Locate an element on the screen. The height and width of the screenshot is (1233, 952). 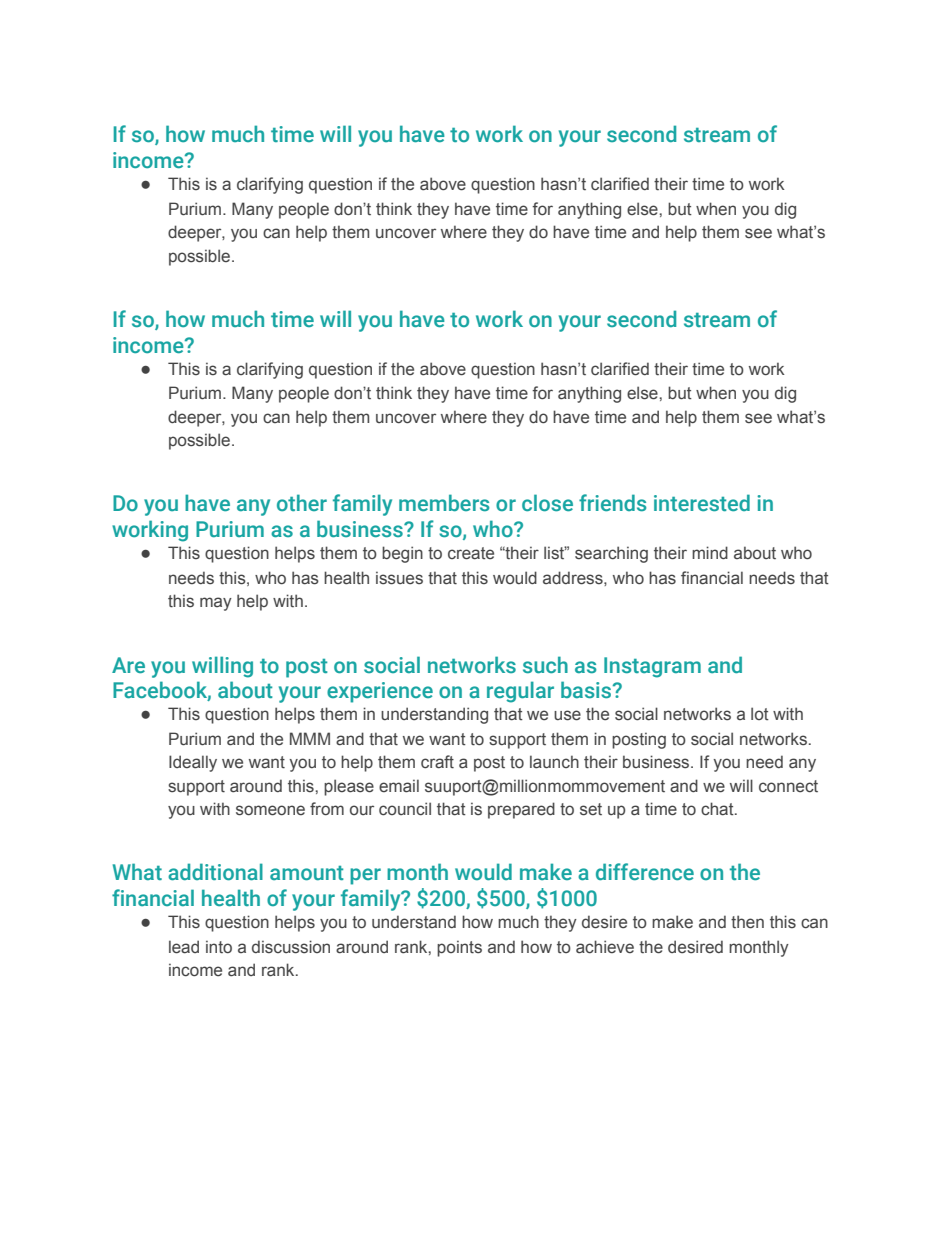
members is located at coordinates (444, 503).
